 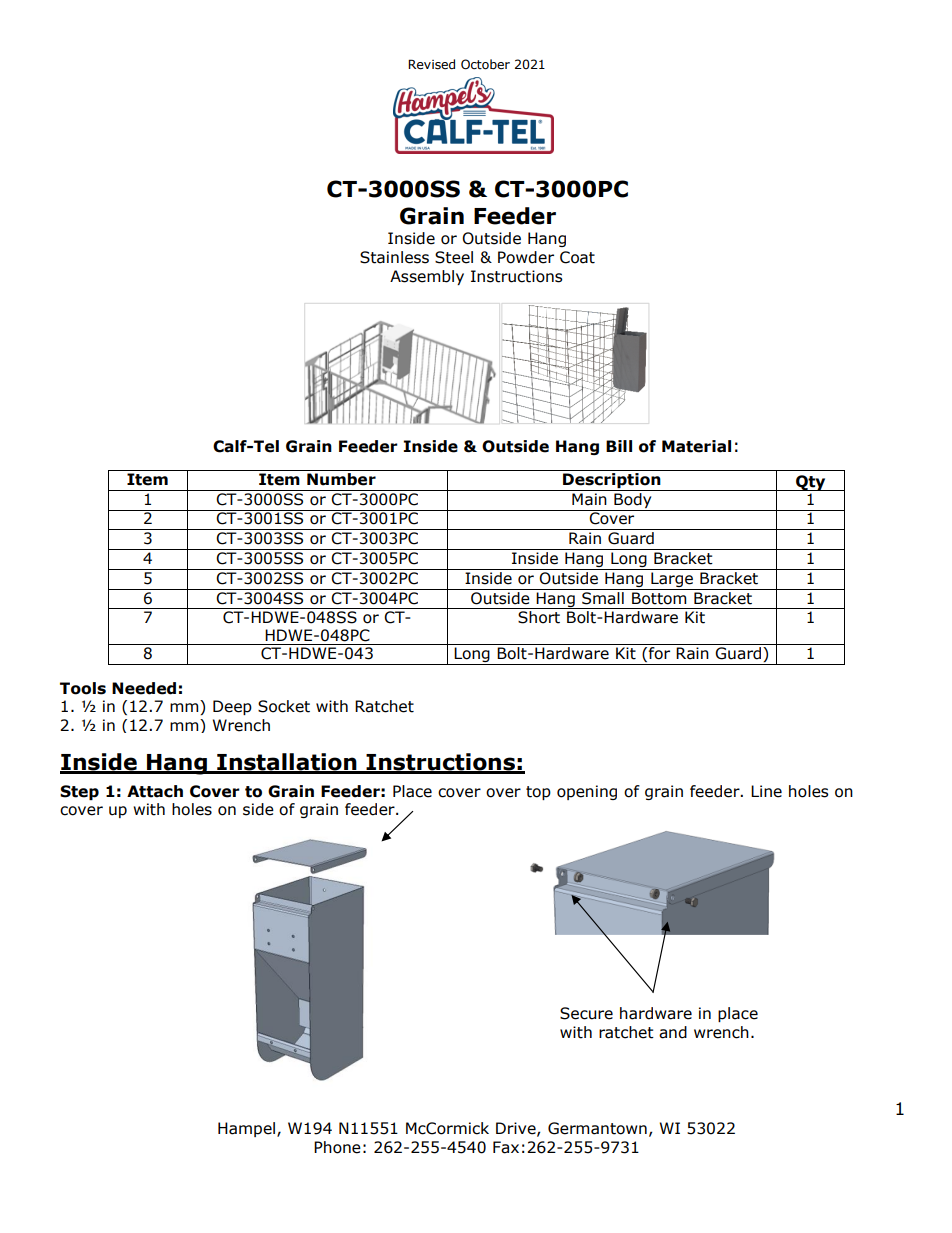 I want to click on Coat, so click(x=577, y=257).
